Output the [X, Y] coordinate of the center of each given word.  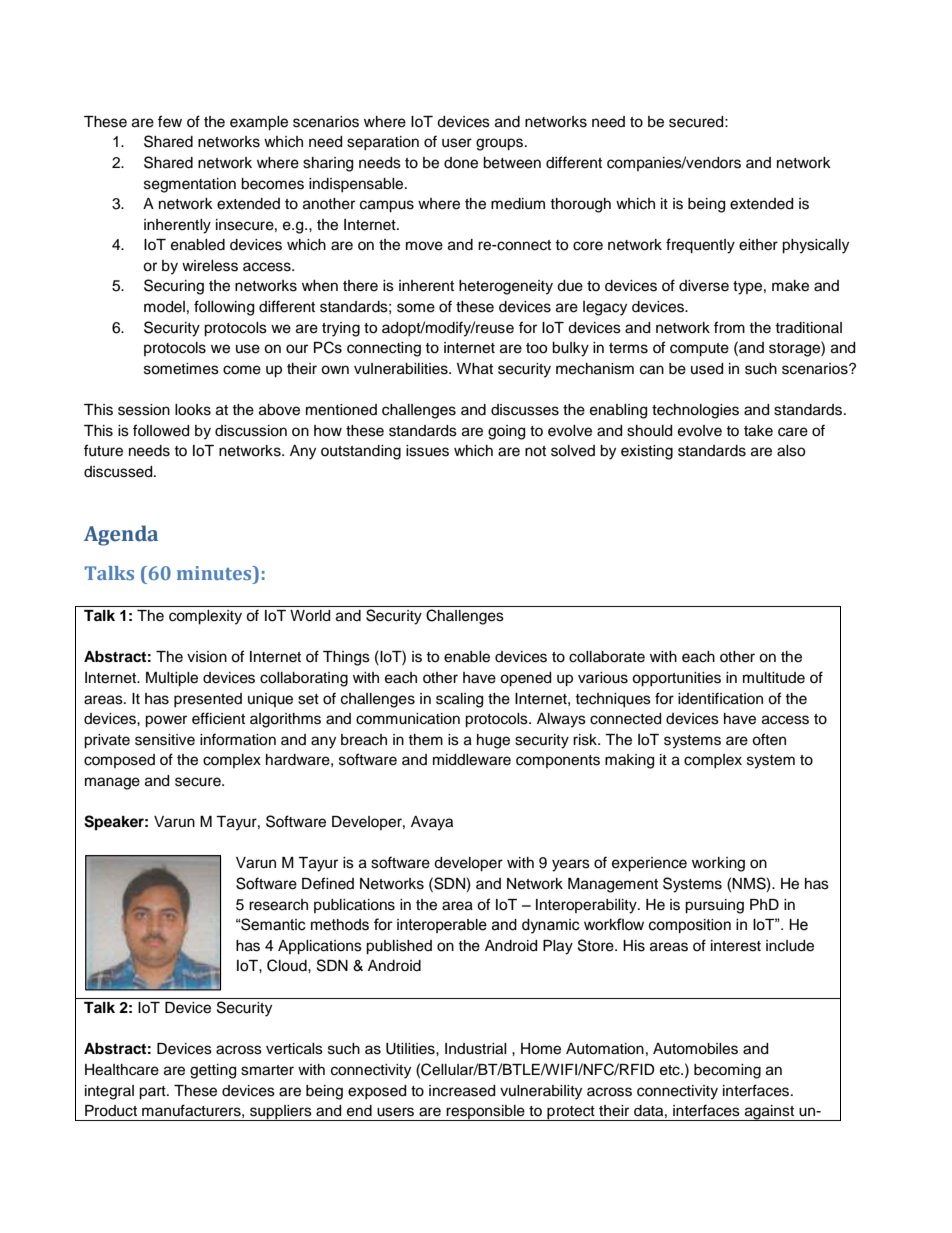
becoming [727, 1071]
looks [193, 410]
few [170, 121]
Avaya [432, 823]
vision [207, 657]
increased [462, 1091]
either [758, 245]
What [475, 369]
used [707, 369]
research [278, 905]
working [718, 864]
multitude [774, 678]
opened [525, 679]
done [461, 163]
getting [213, 1071]
